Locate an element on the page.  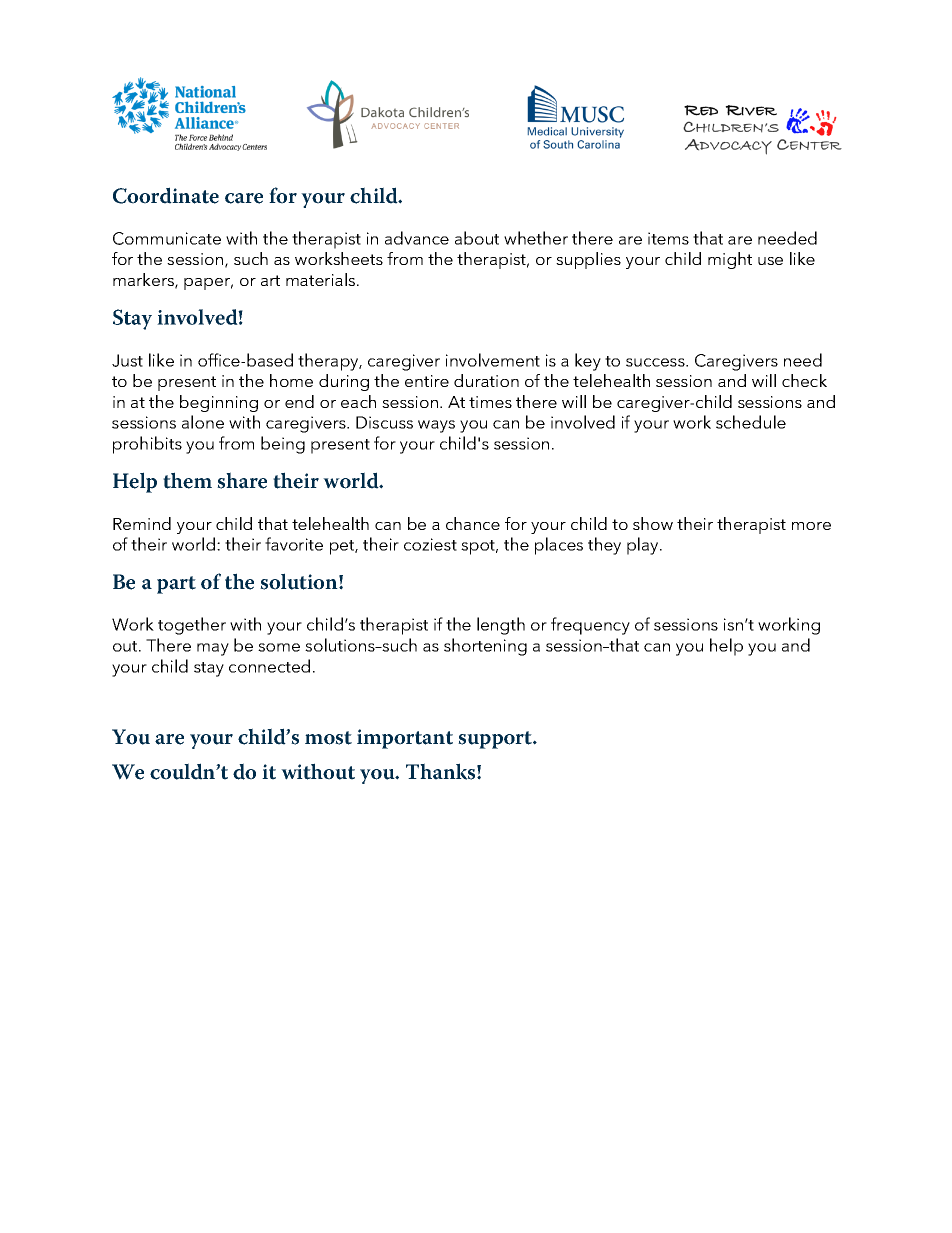
ways is located at coordinates (436, 426).
